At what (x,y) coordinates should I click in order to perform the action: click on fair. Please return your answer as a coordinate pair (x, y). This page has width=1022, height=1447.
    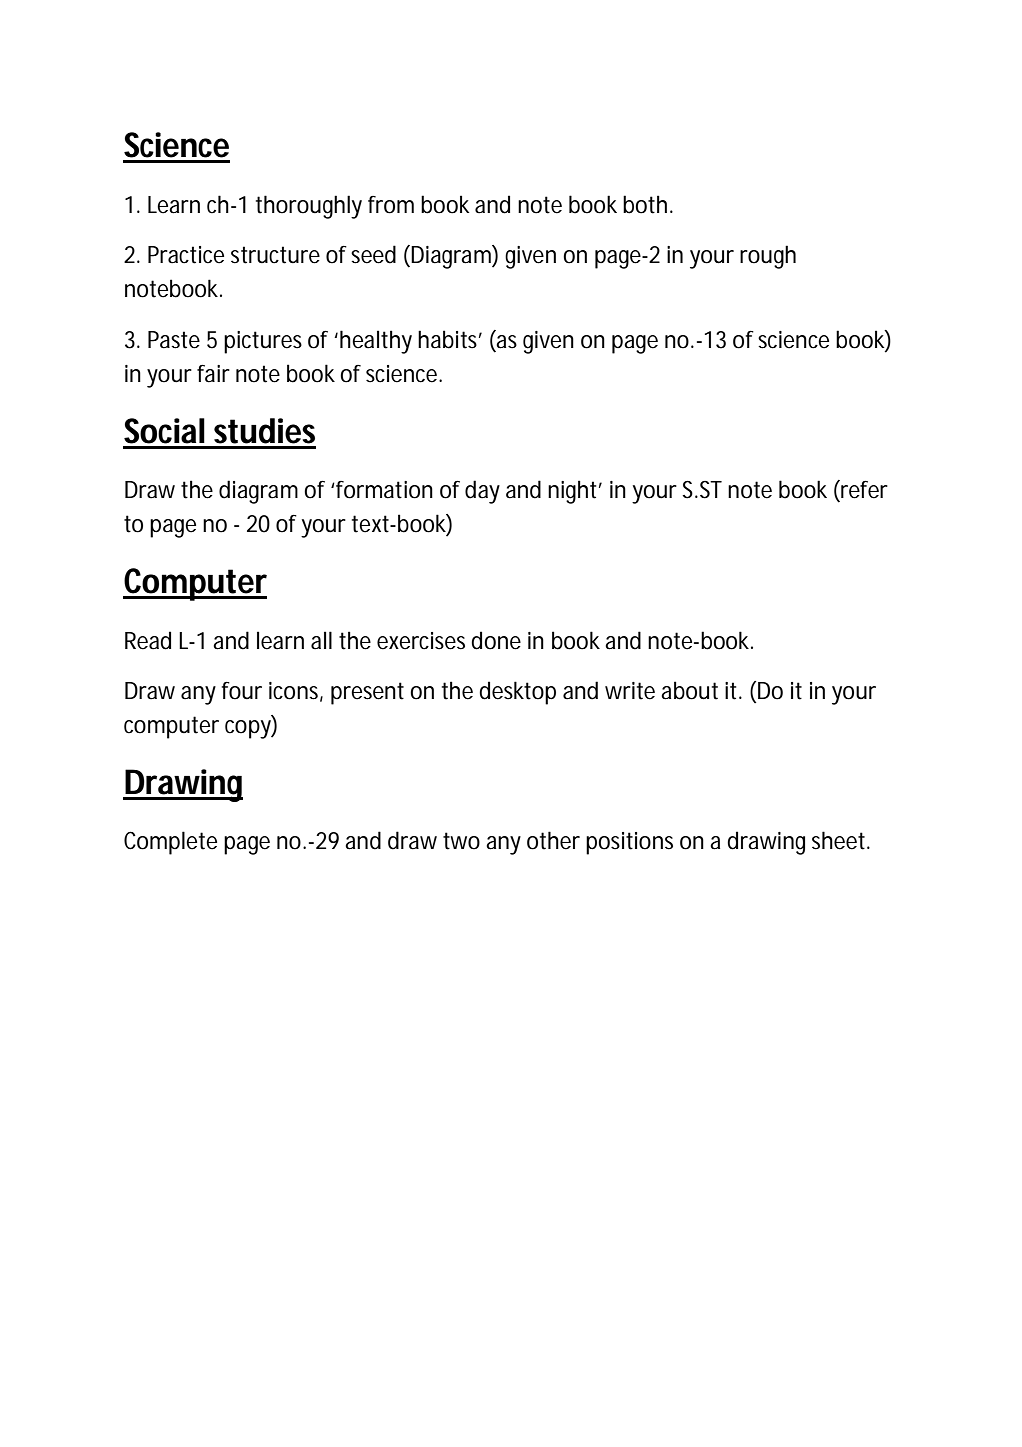
    Looking at the image, I should click on (213, 374).
